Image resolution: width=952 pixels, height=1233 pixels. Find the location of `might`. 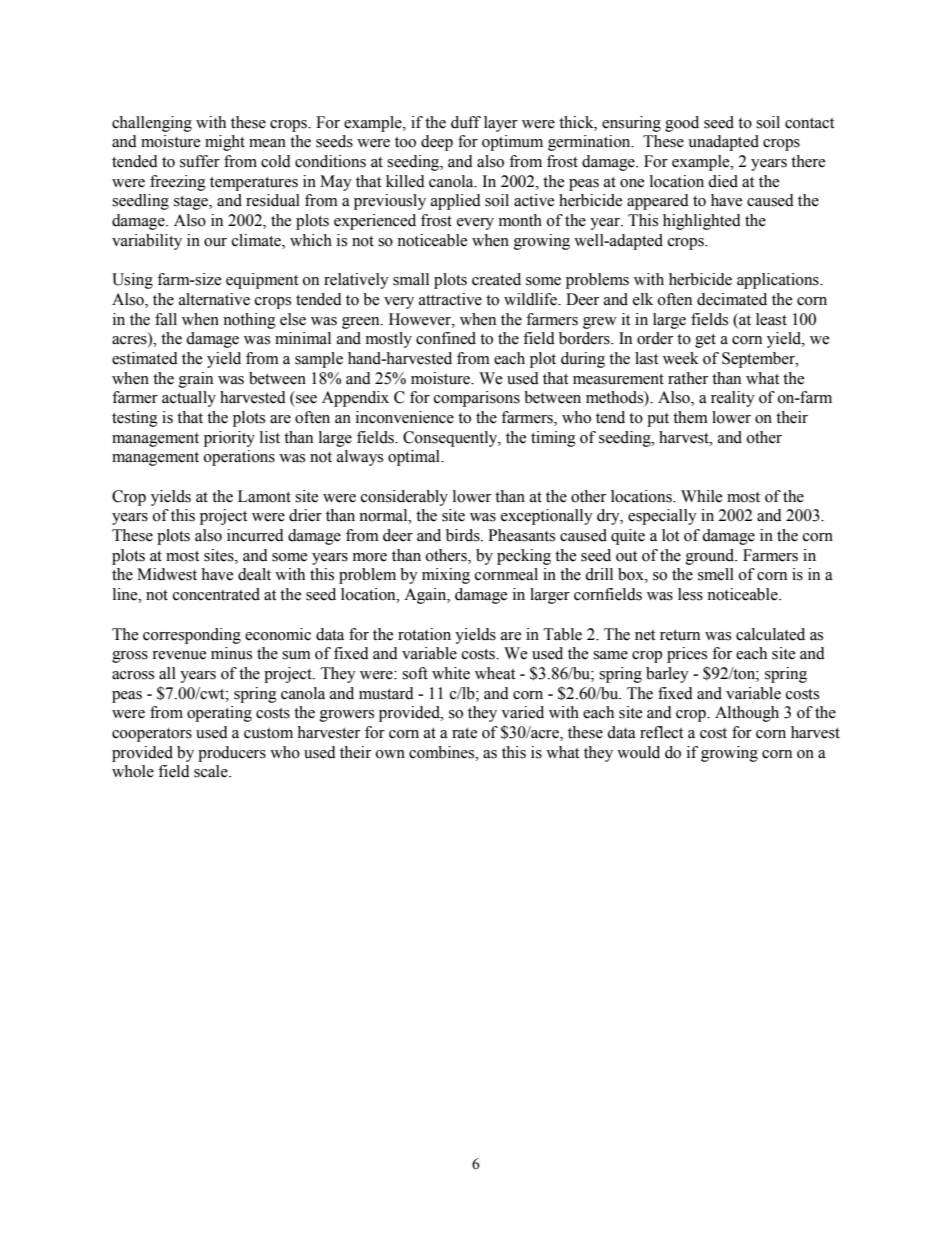

might is located at coordinates (225, 143).
